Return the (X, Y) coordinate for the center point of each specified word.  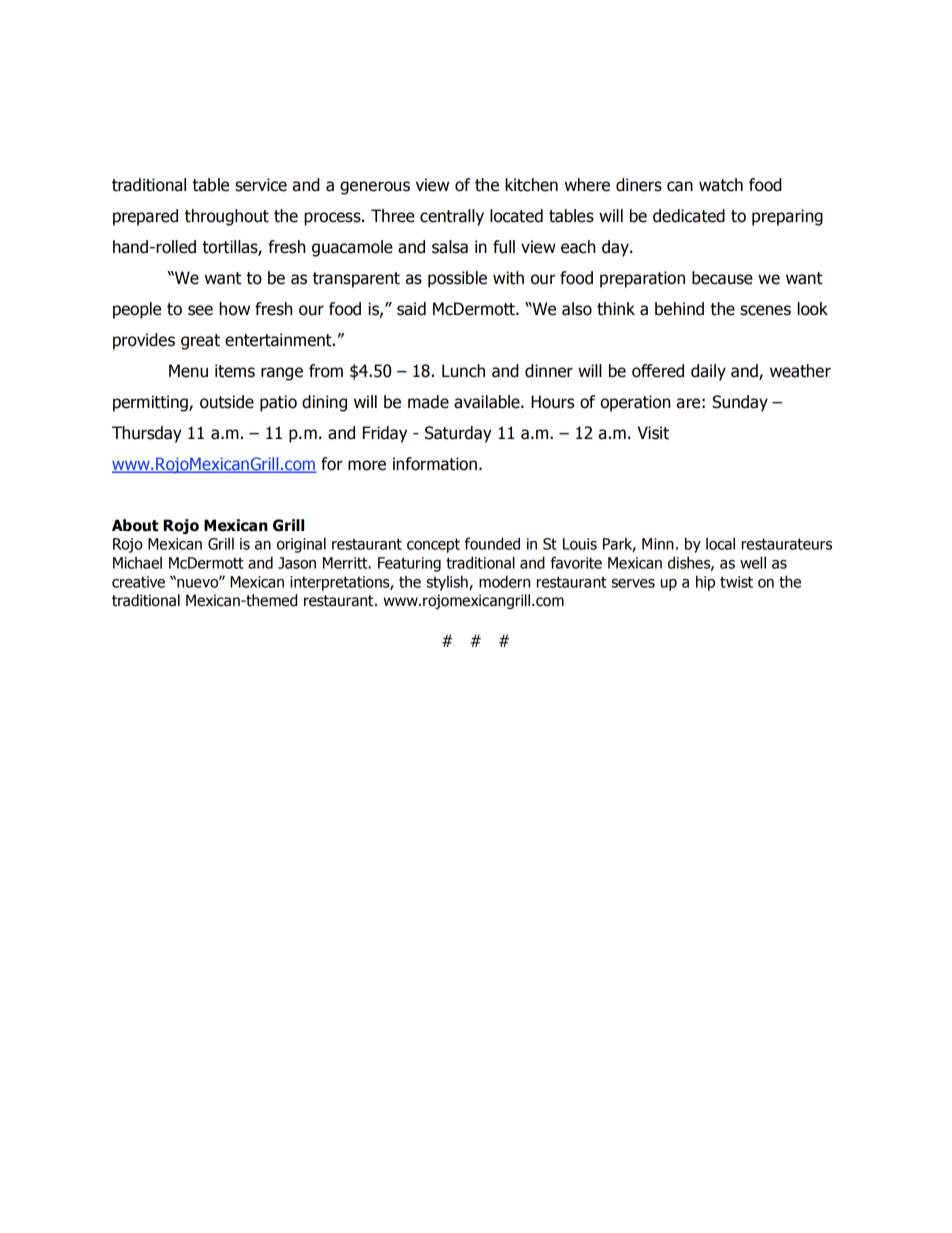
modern (504, 581)
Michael (137, 562)
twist (736, 582)
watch (721, 185)
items (235, 371)
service (261, 185)
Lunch (463, 371)
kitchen (531, 185)
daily (708, 372)
